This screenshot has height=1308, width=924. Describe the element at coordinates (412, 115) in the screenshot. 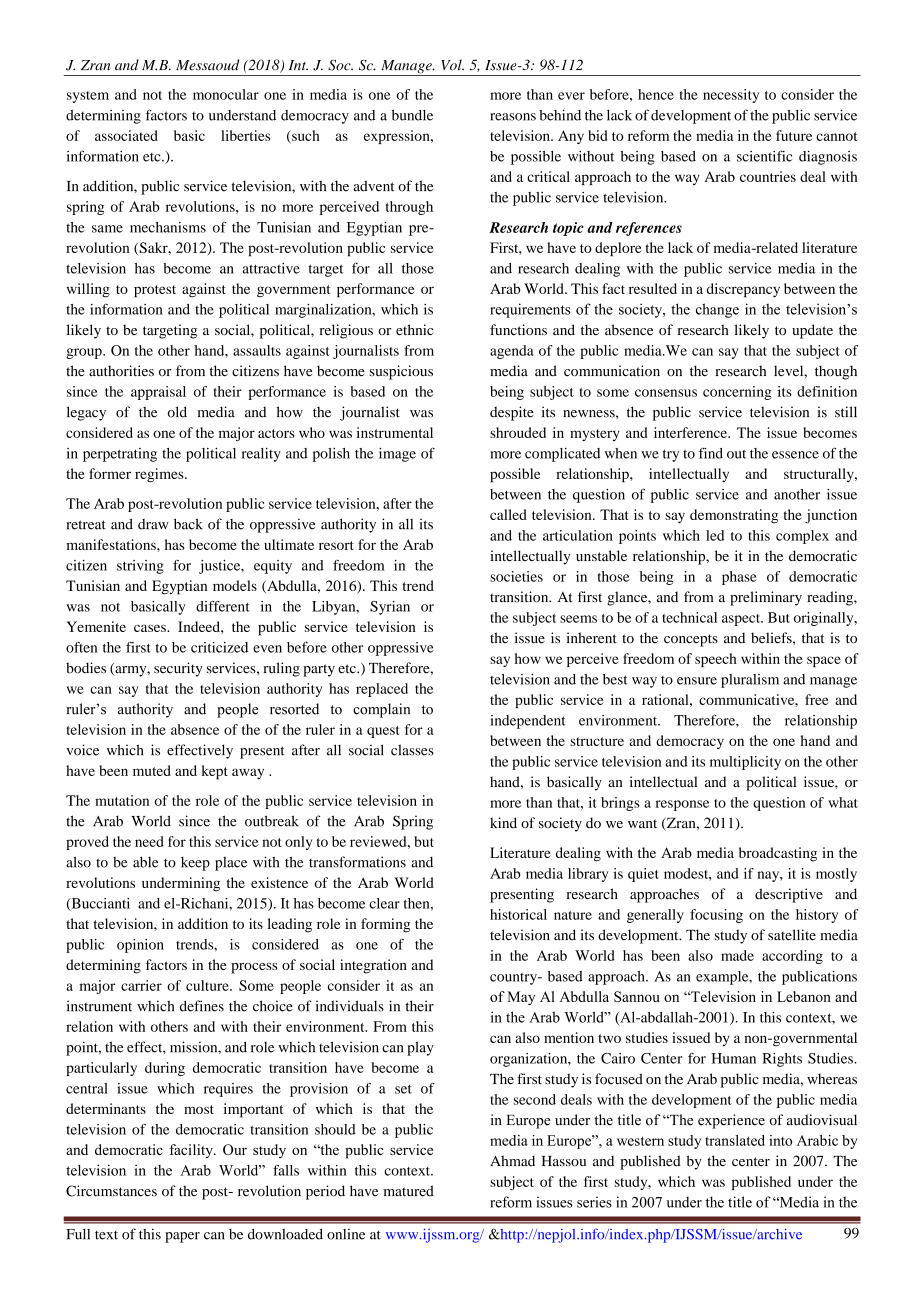

I see `bundle` at that location.
